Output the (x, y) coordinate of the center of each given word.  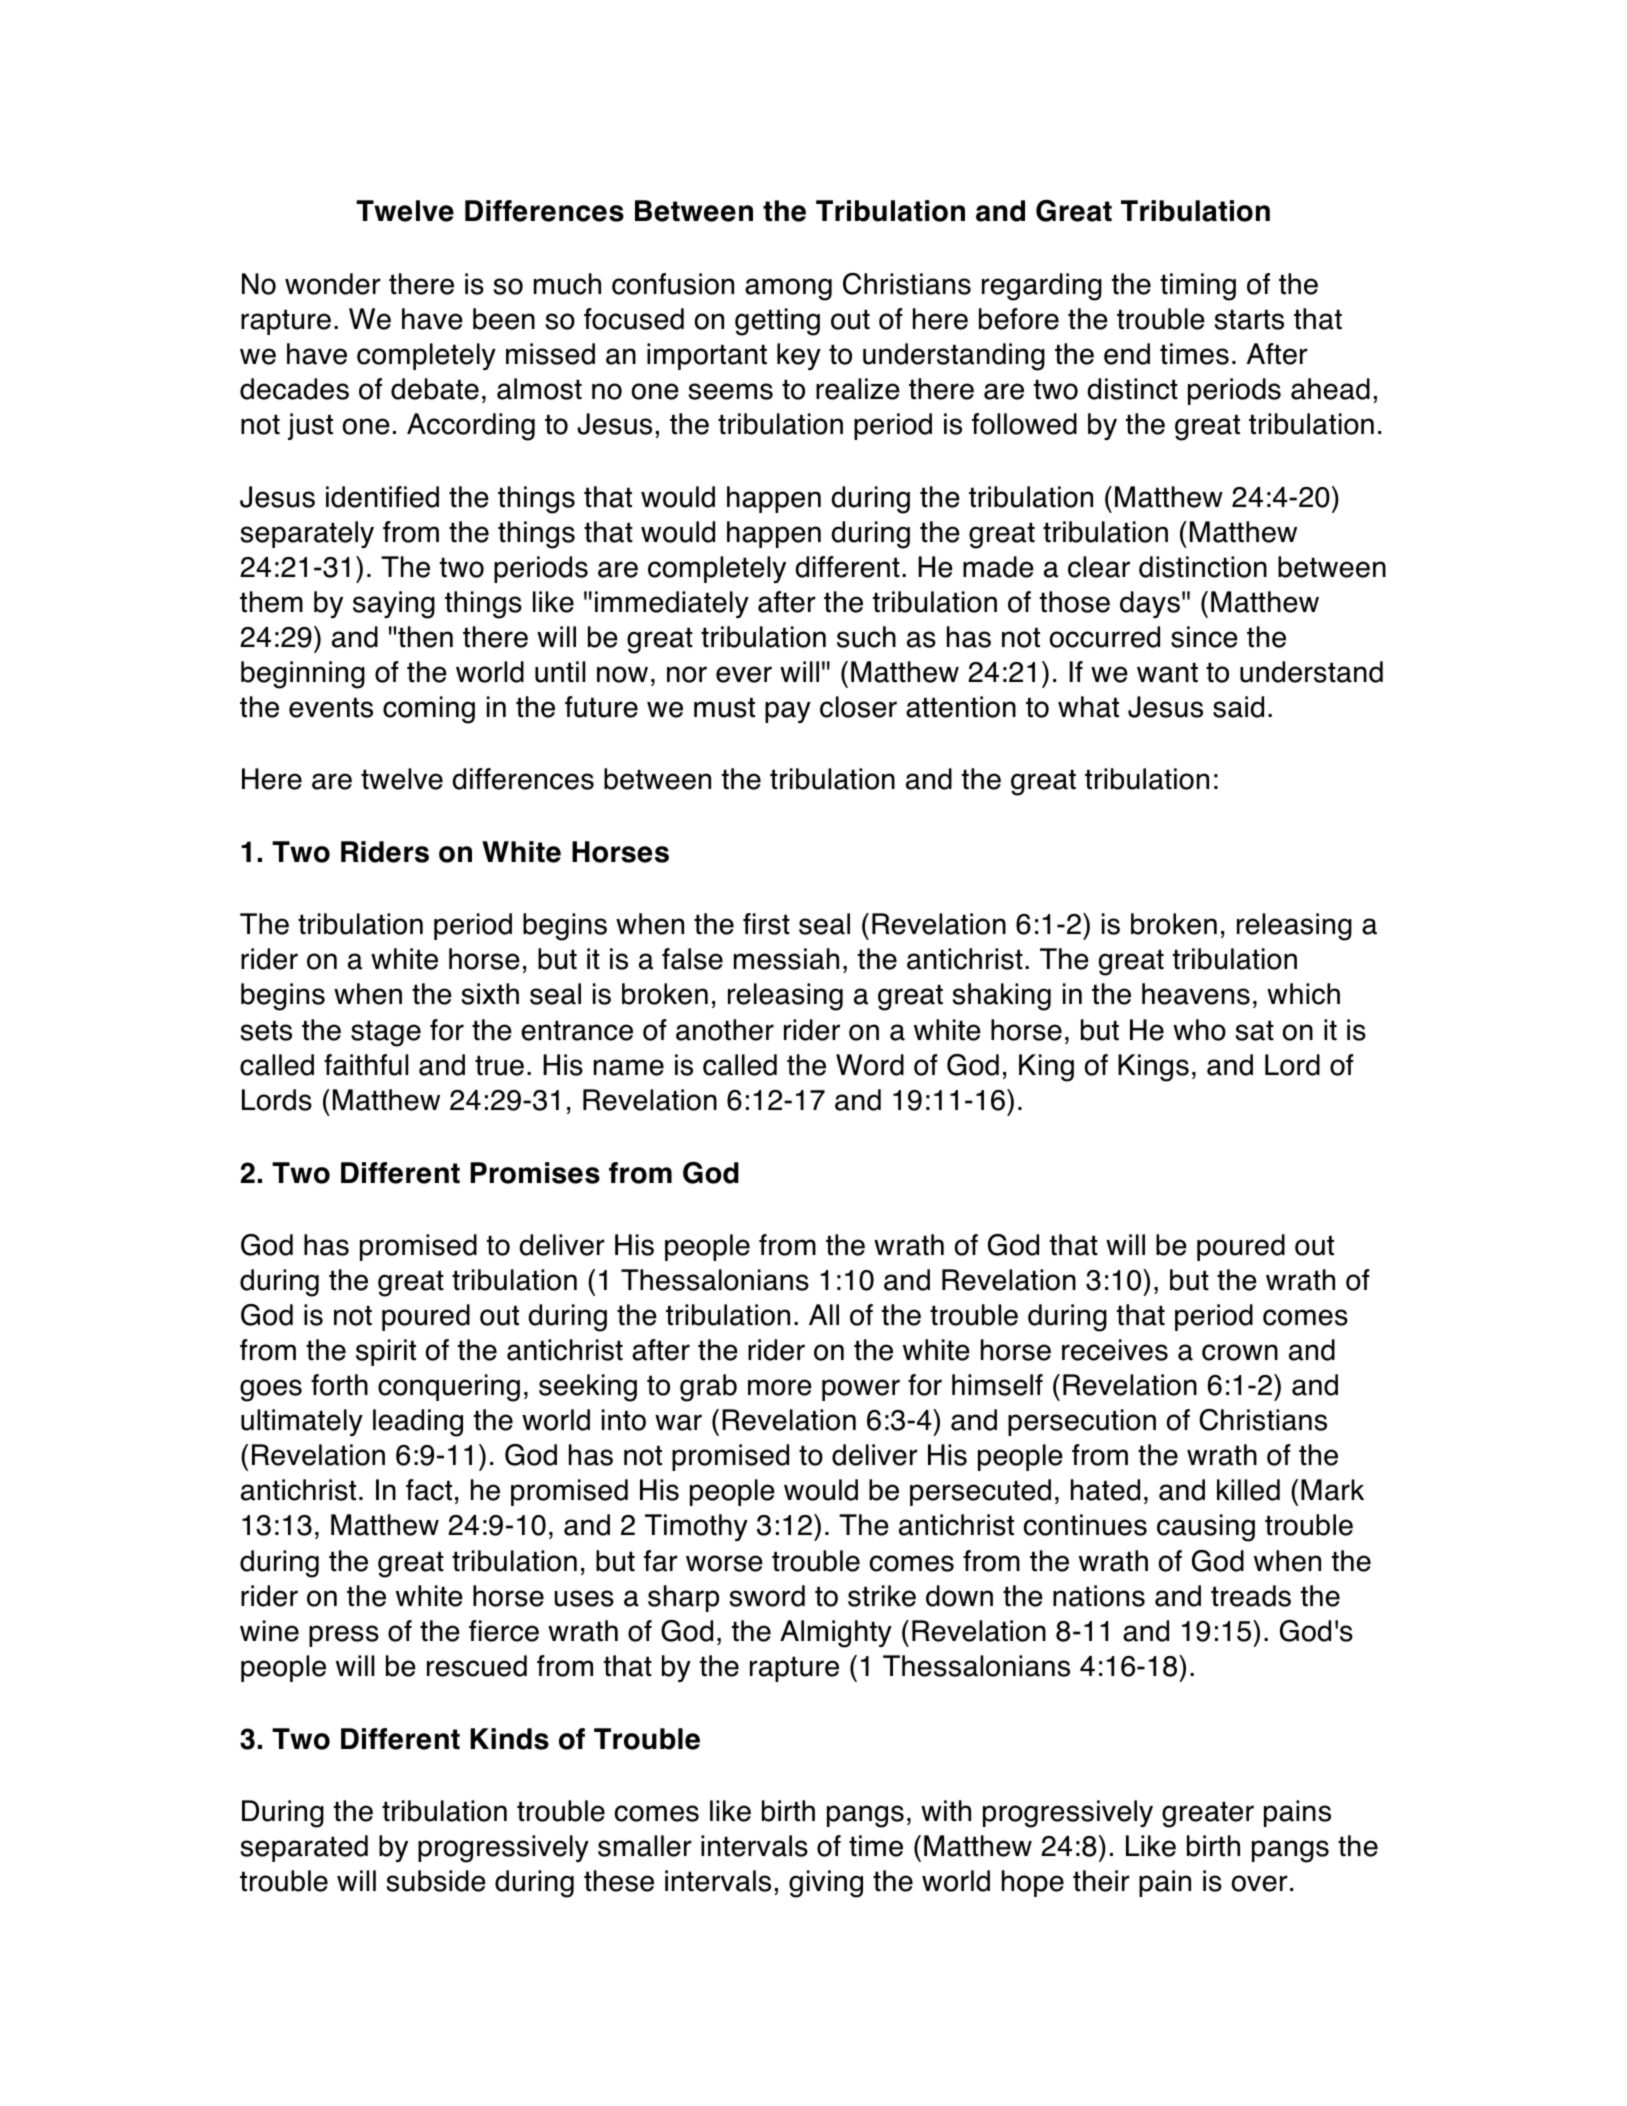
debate (435, 389)
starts (1249, 319)
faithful (366, 1065)
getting (777, 322)
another (725, 1030)
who (1199, 1030)
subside (436, 1881)
